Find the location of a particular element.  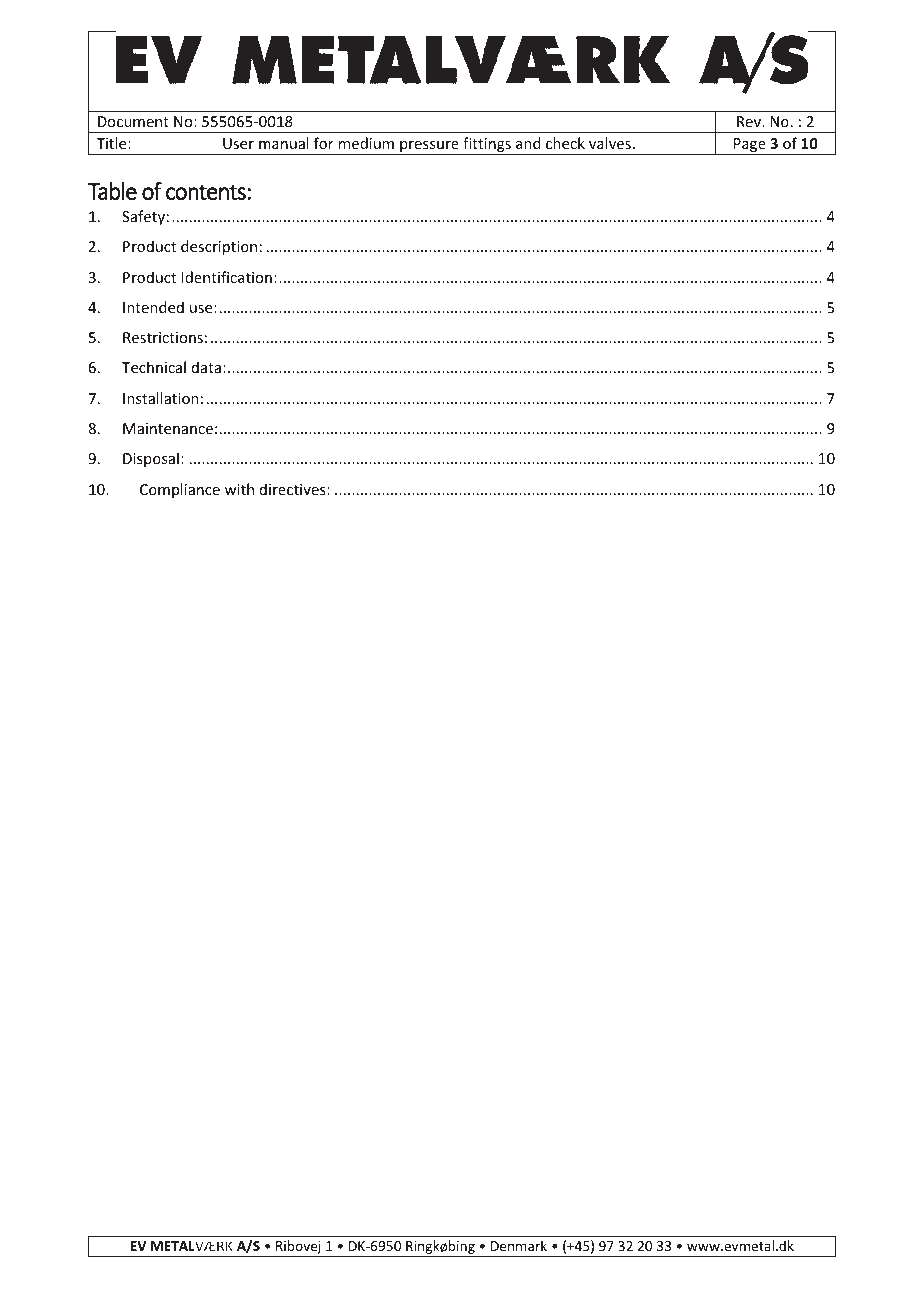

Denmark is located at coordinates (519, 1245).
